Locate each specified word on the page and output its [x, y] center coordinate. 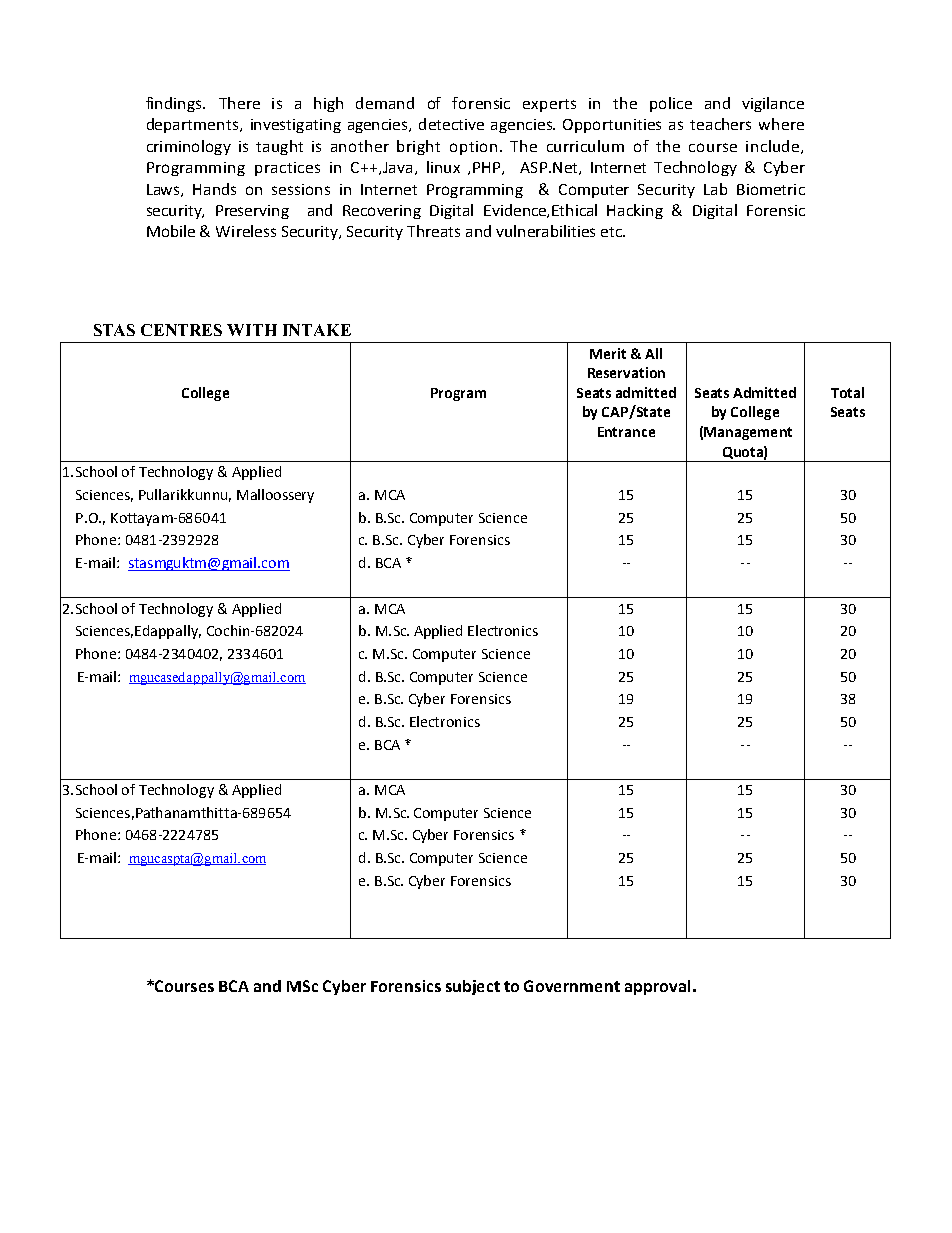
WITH [252, 330]
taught [279, 147]
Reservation [626, 372]
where [781, 124]
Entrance [626, 432]
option [473, 148]
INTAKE [317, 330]
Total [847, 392]
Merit [608, 353]
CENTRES [181, 330]
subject [473, 987]
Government [572, 986]
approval [657, 987]
